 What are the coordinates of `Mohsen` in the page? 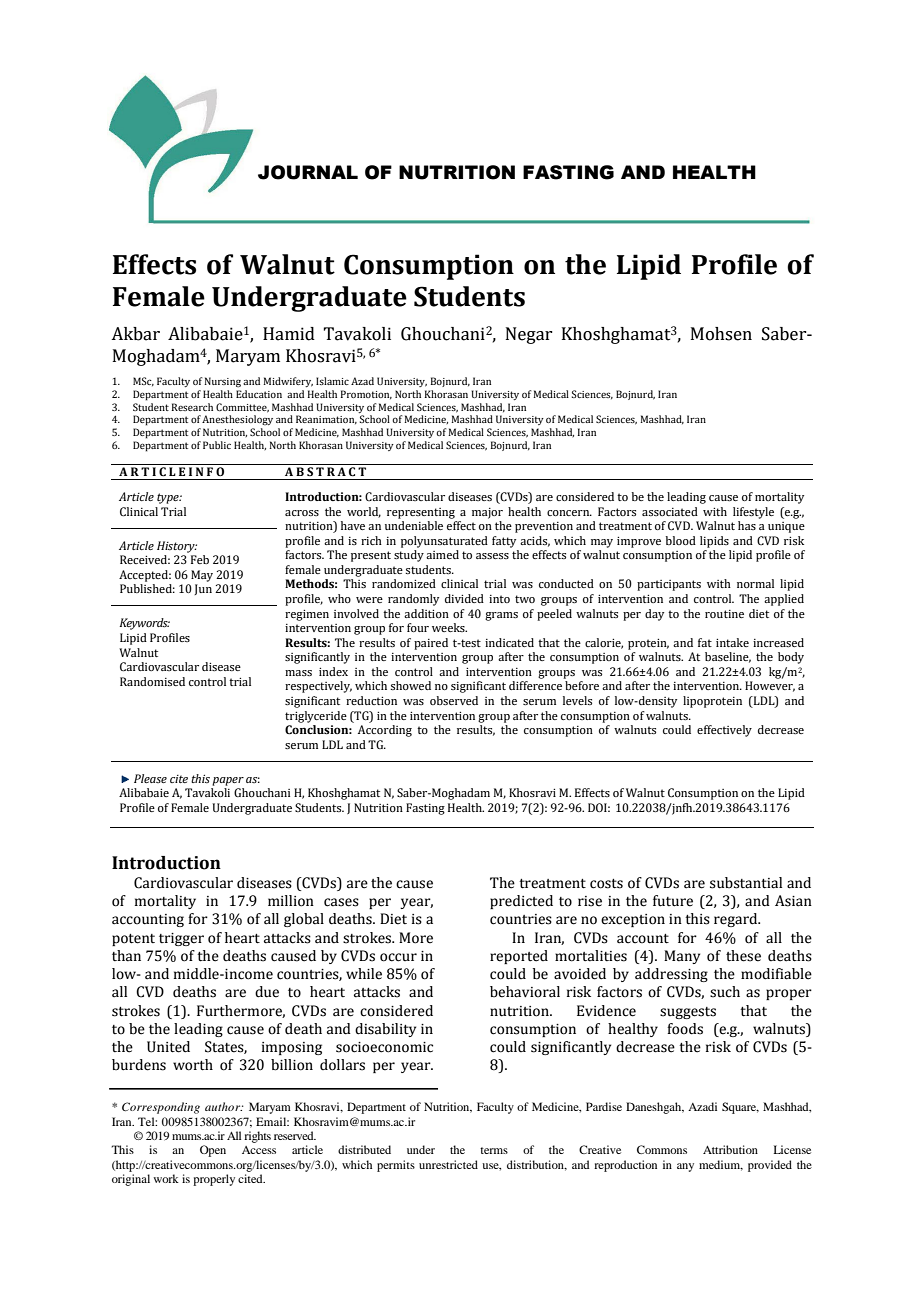 It's located at (721, 334).
